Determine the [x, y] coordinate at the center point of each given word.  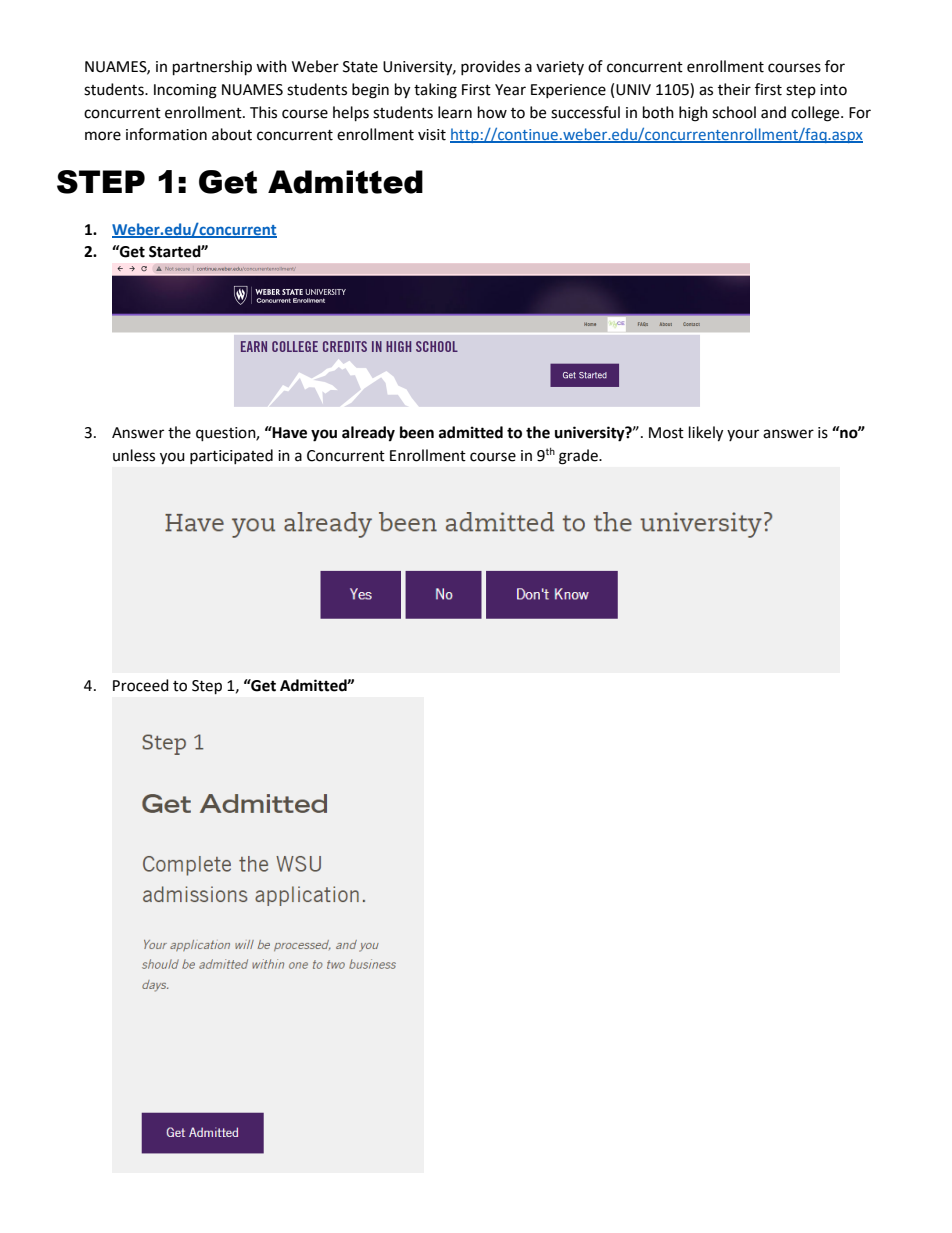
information [166, 134]
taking [435, 91]
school [734, 112]
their [734, 89]
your [743, 435]
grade [579, 457]
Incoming [185, 91]
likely [706, 434]
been [417, 432]
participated [231, 456]
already [368, 434]
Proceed [141, 685]
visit [432, 135]
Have [289, 432]
